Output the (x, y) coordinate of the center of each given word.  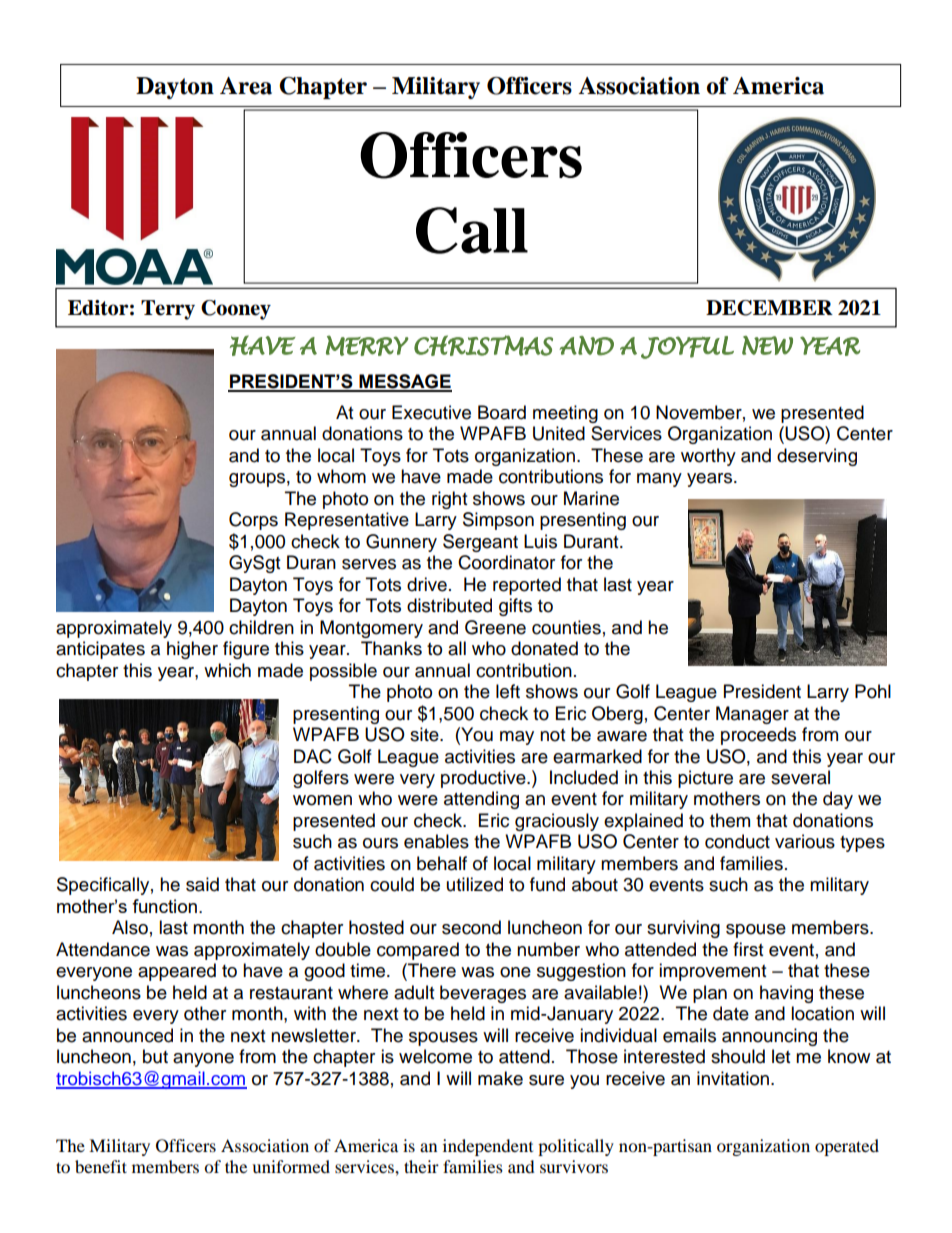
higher (192, 650)
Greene (495, 627)
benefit (101, 1166)
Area (246, 86)
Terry (168, 310)
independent (488, 1147)
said (202, 884)
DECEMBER (769, 308)
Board (502, 412)
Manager (752, 715)
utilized (475, 884)
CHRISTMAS (483, 345)
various (805, 841)
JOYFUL (687, 347)
